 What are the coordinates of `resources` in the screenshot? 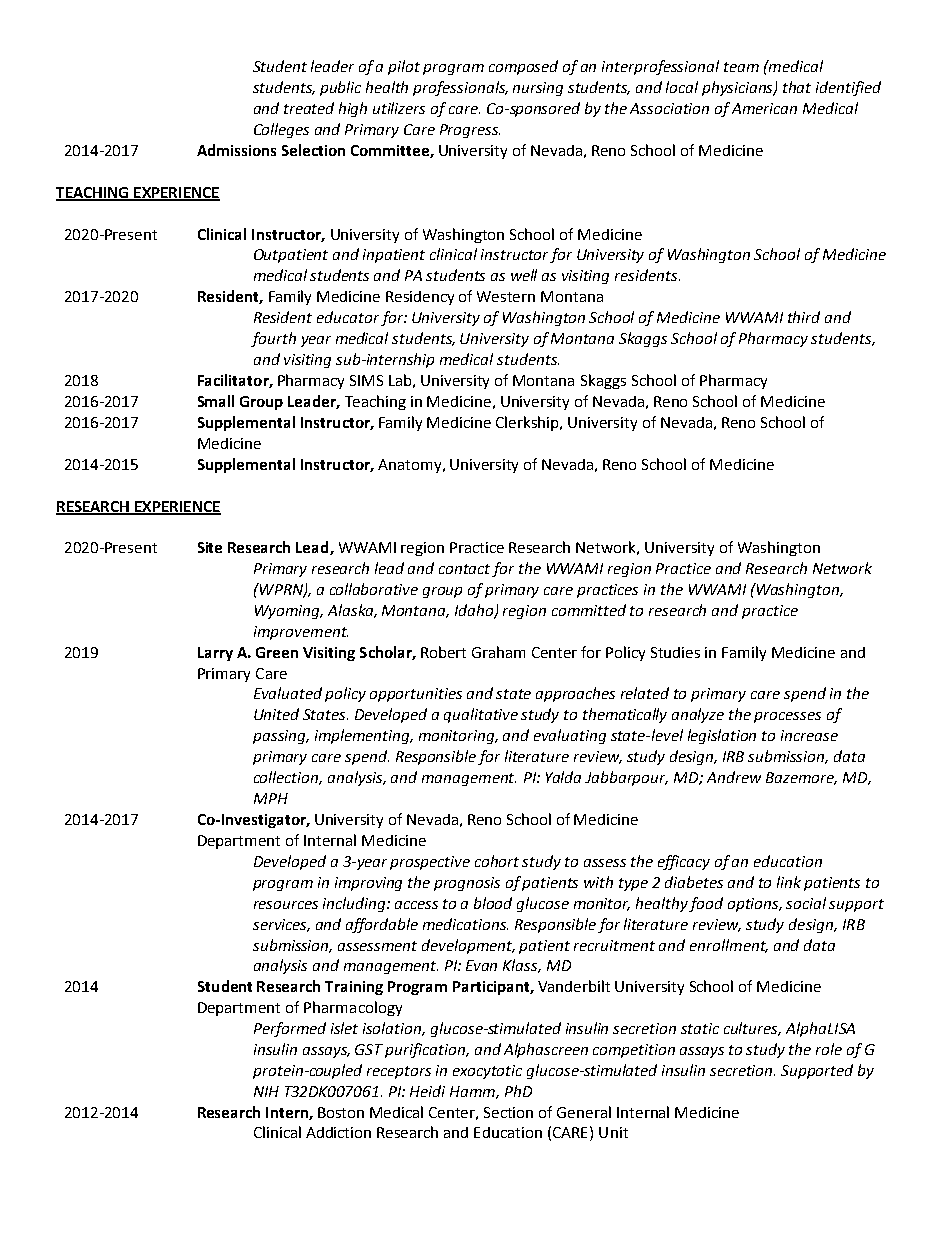 It's located at (286, 905).
